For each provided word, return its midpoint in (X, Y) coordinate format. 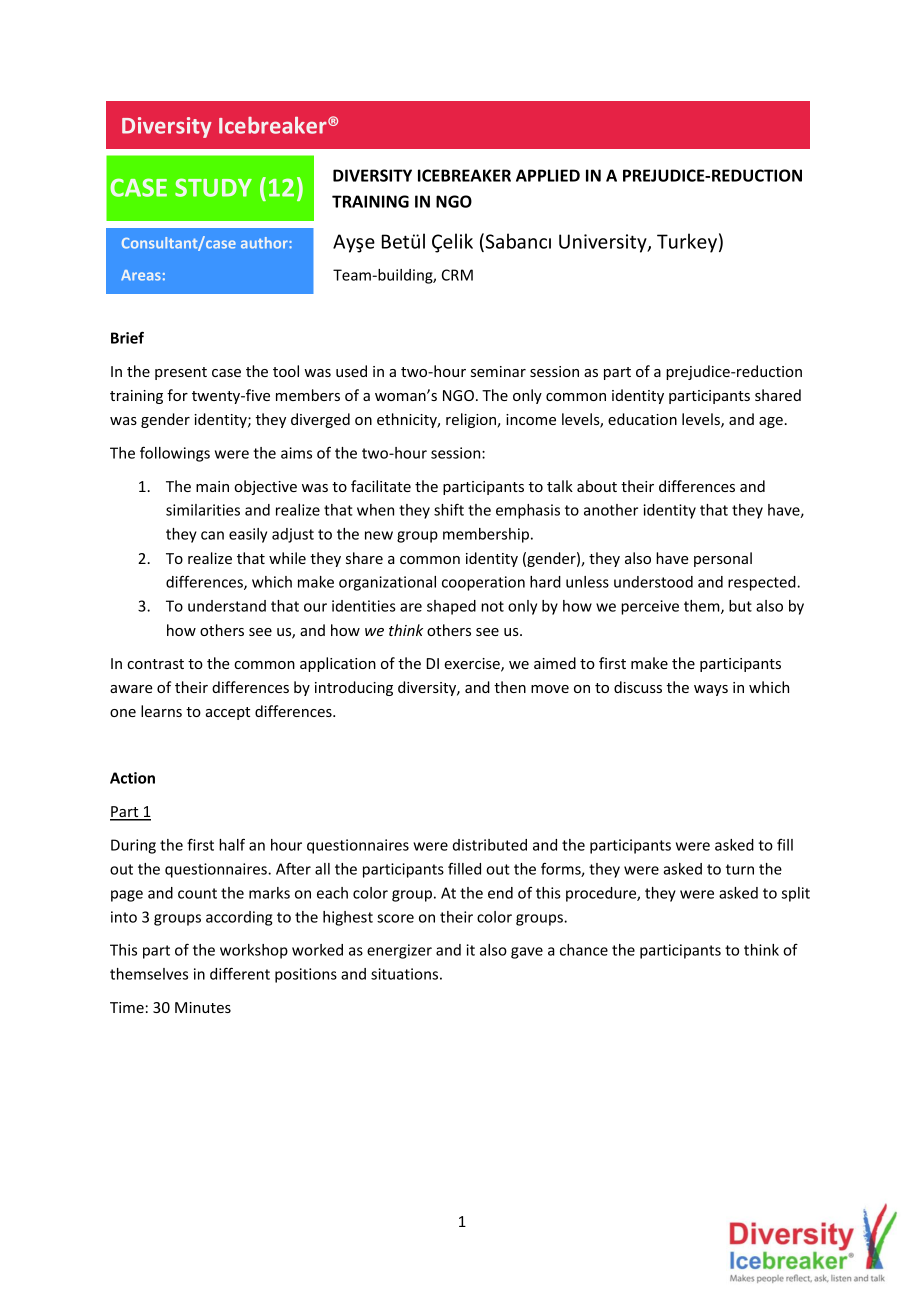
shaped (451, 607)
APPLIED (548, 175)
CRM (457, 275)
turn (740, 869)
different (240, 973)
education (642, 419)
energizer (399, 951)
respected (763, 583)
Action (132, 778)
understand (227, 606)
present (181, 373)
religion (472, 420)
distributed (490, 845)
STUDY (213, 187)
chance (584, 950)
